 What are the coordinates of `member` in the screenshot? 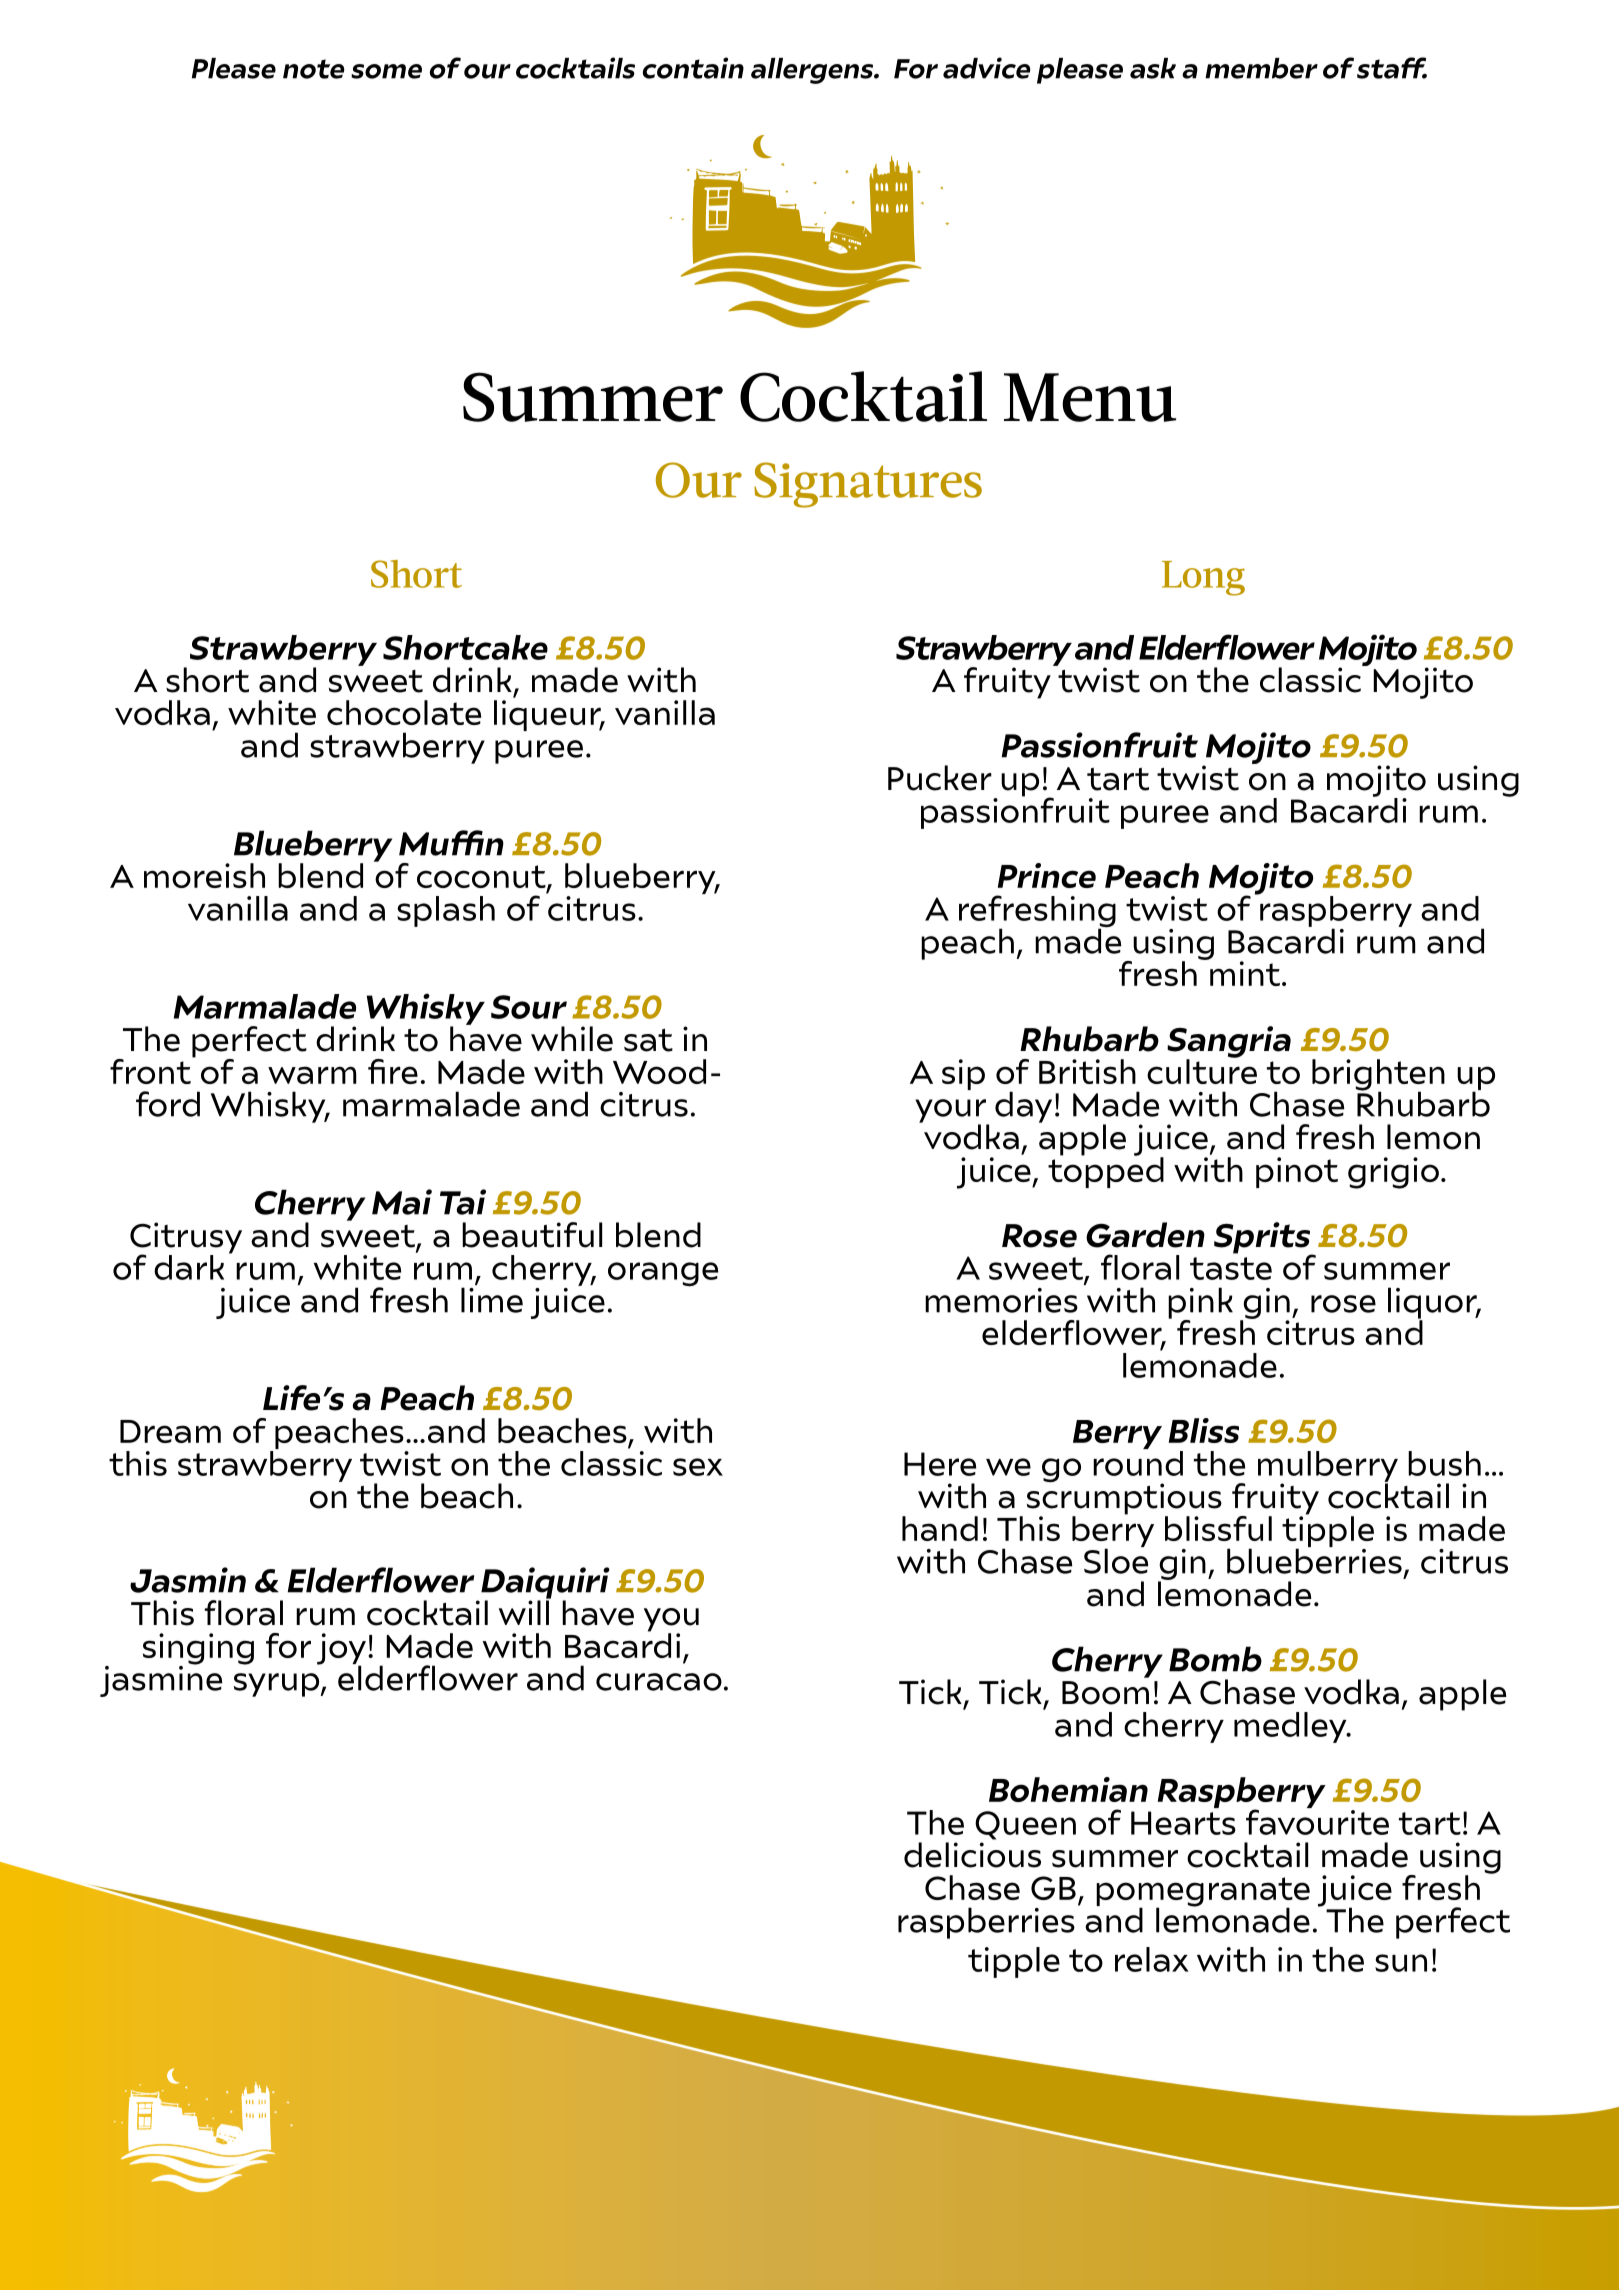 It's located at (1261, 68).
